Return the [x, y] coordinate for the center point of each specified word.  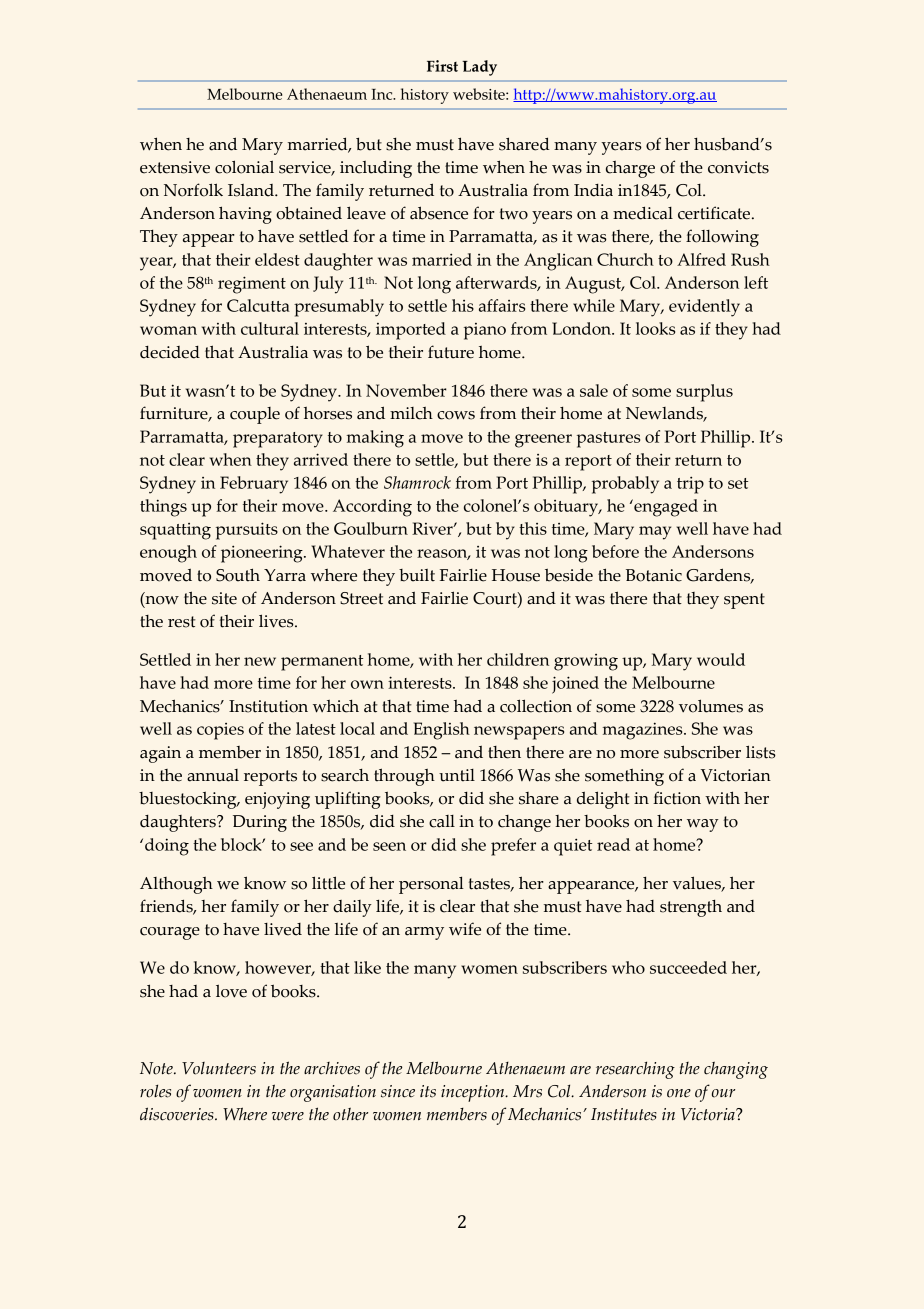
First [442, 66]
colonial [244, 167]
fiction [677, 798]
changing [736, 1070]
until [457, 775]
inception [474, 1093]
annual [213, 775]
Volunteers [219, 1068]
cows [456, 415]
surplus [704, 393]
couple [255, 415]
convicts [738, 167]
